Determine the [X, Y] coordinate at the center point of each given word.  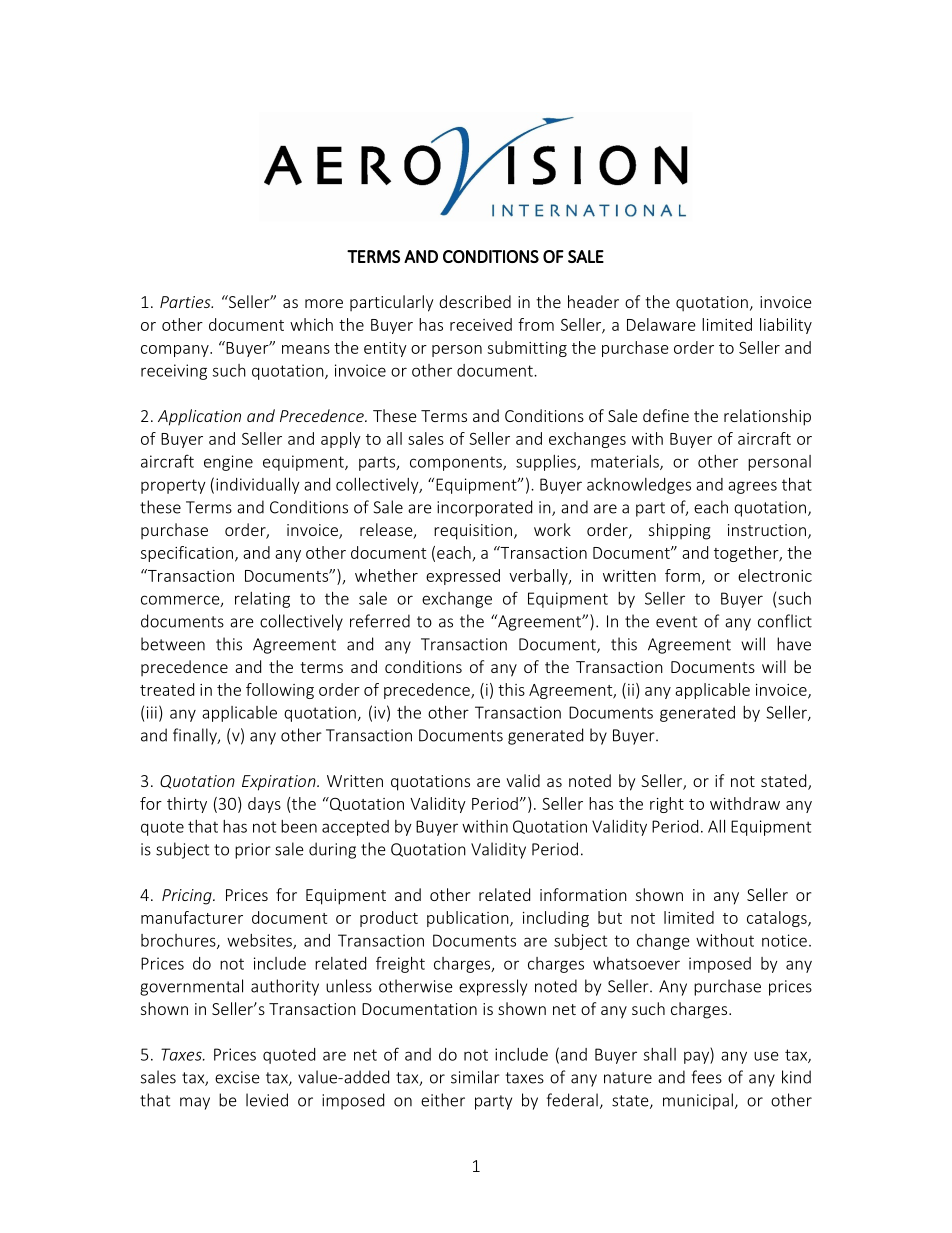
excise [237, 1077]
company [176, 351]
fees [707, 1077]
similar [475, 1077]
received [481, 324]
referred [380, 621]
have [794, 644]
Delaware [661, 324]
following [280, 691]
